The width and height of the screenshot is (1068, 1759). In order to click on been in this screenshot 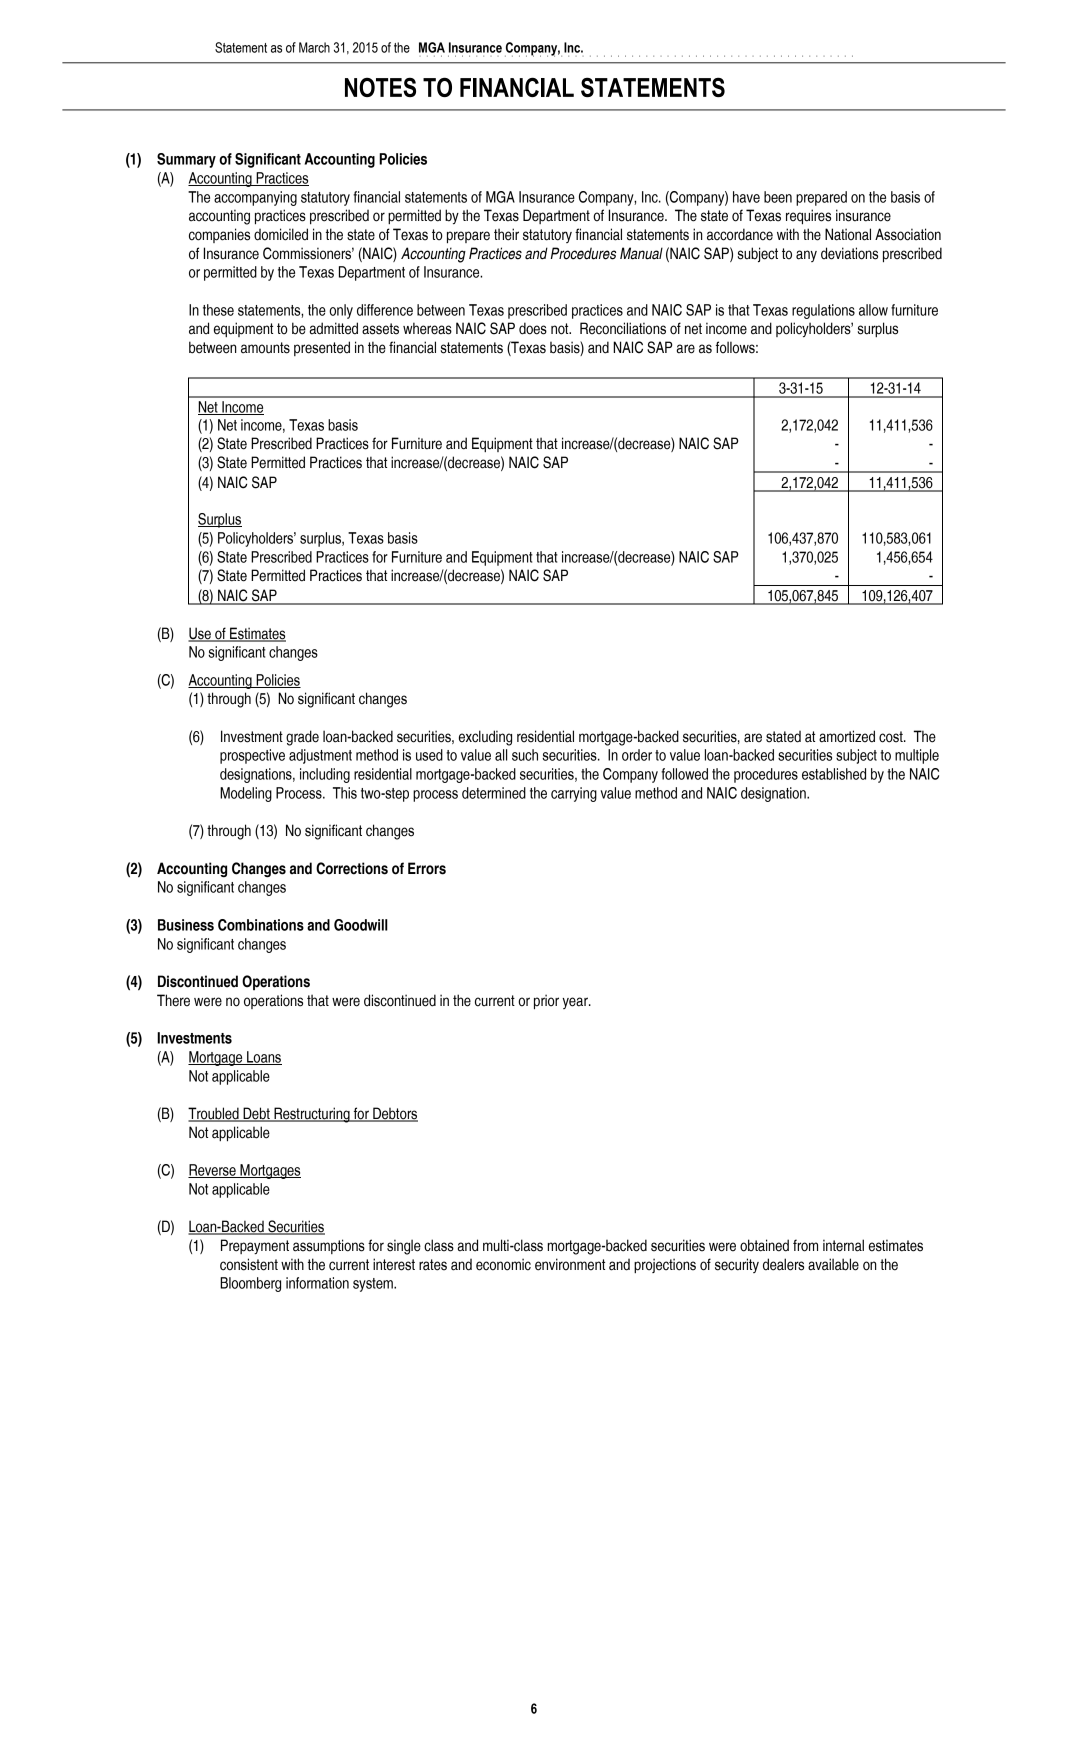, I will do `click(778, 197)`.
